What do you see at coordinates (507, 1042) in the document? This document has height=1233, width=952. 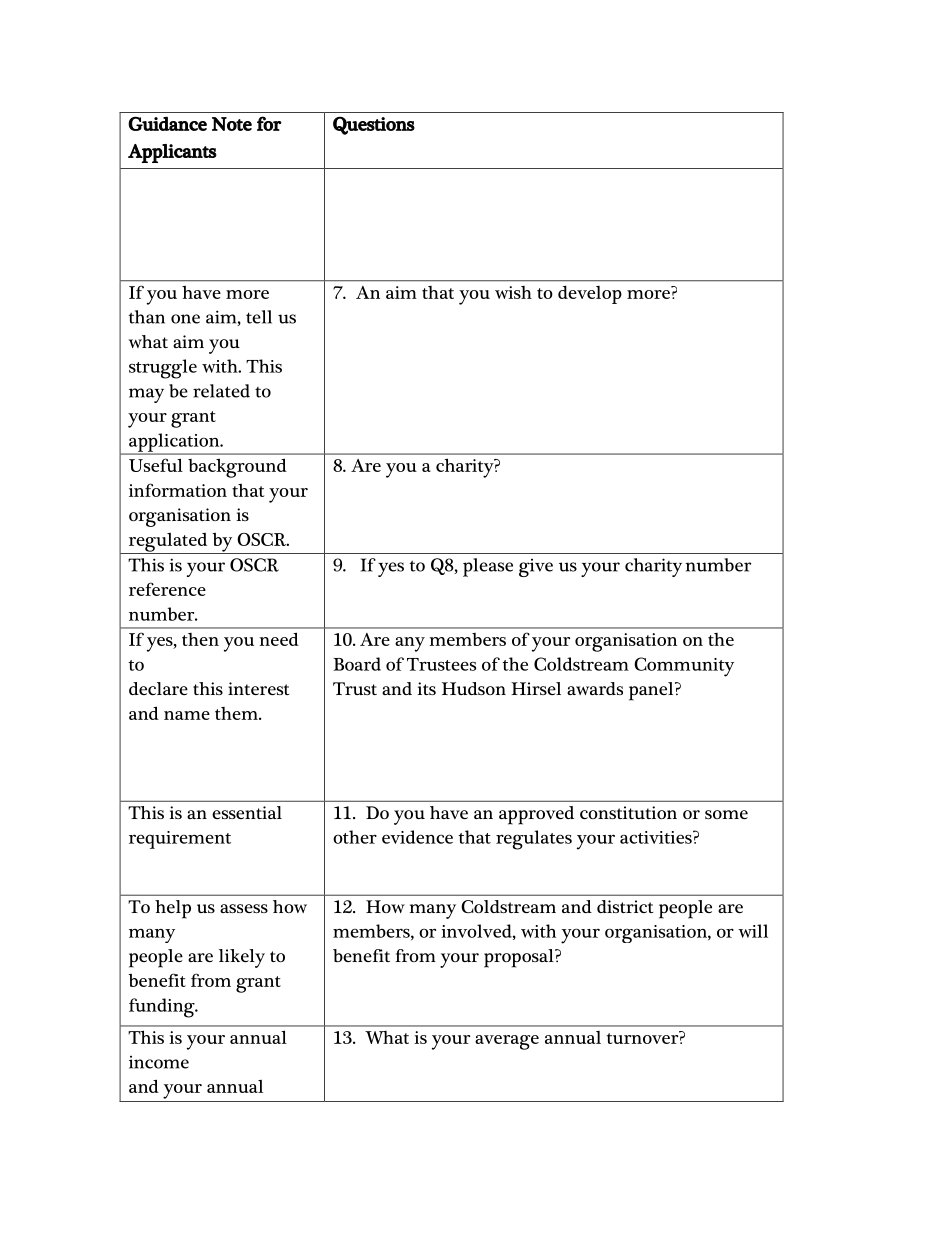 I see `average` at bounding box center [507, 1042].
